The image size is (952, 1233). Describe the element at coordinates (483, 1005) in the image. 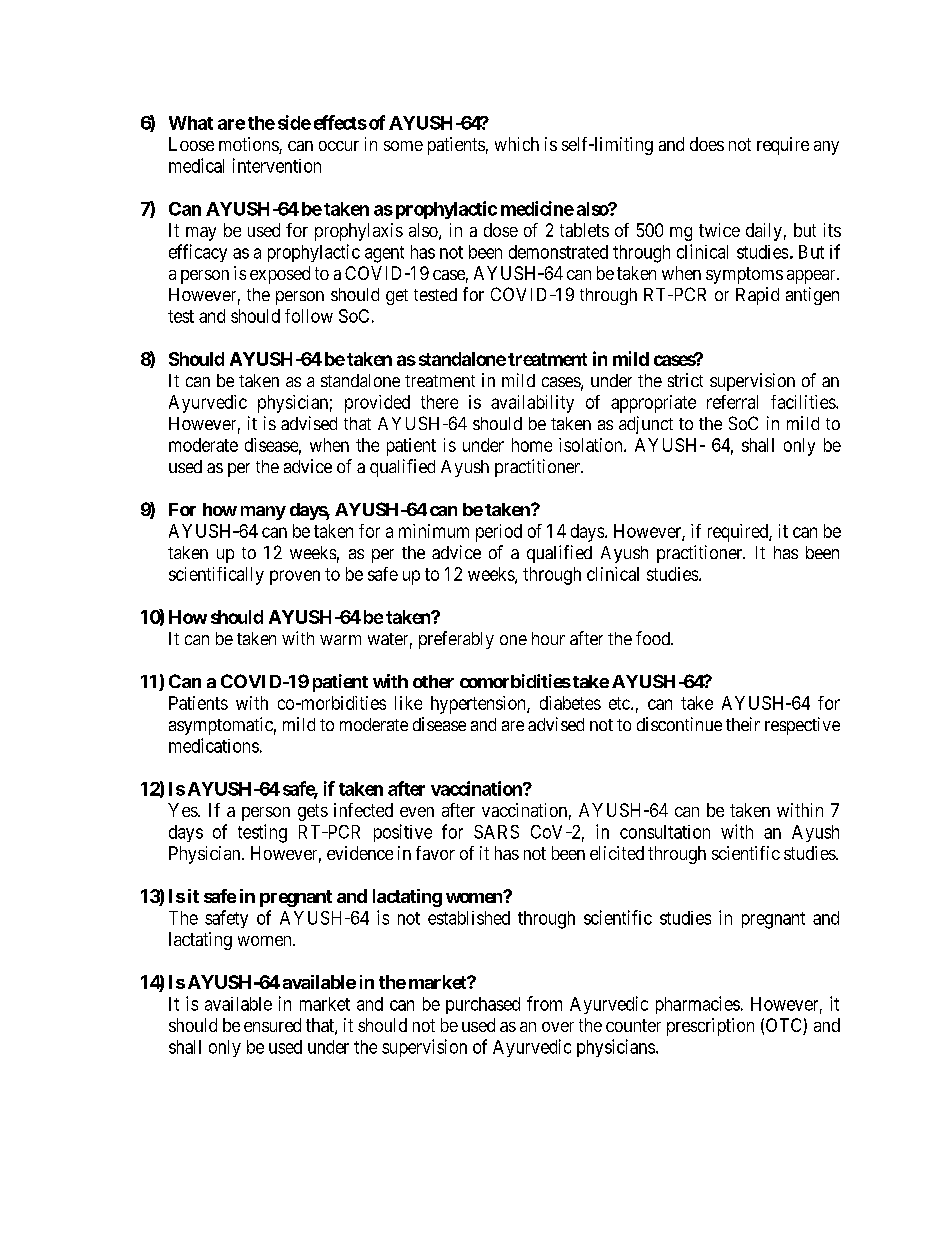

I see `purchased` at that location.
